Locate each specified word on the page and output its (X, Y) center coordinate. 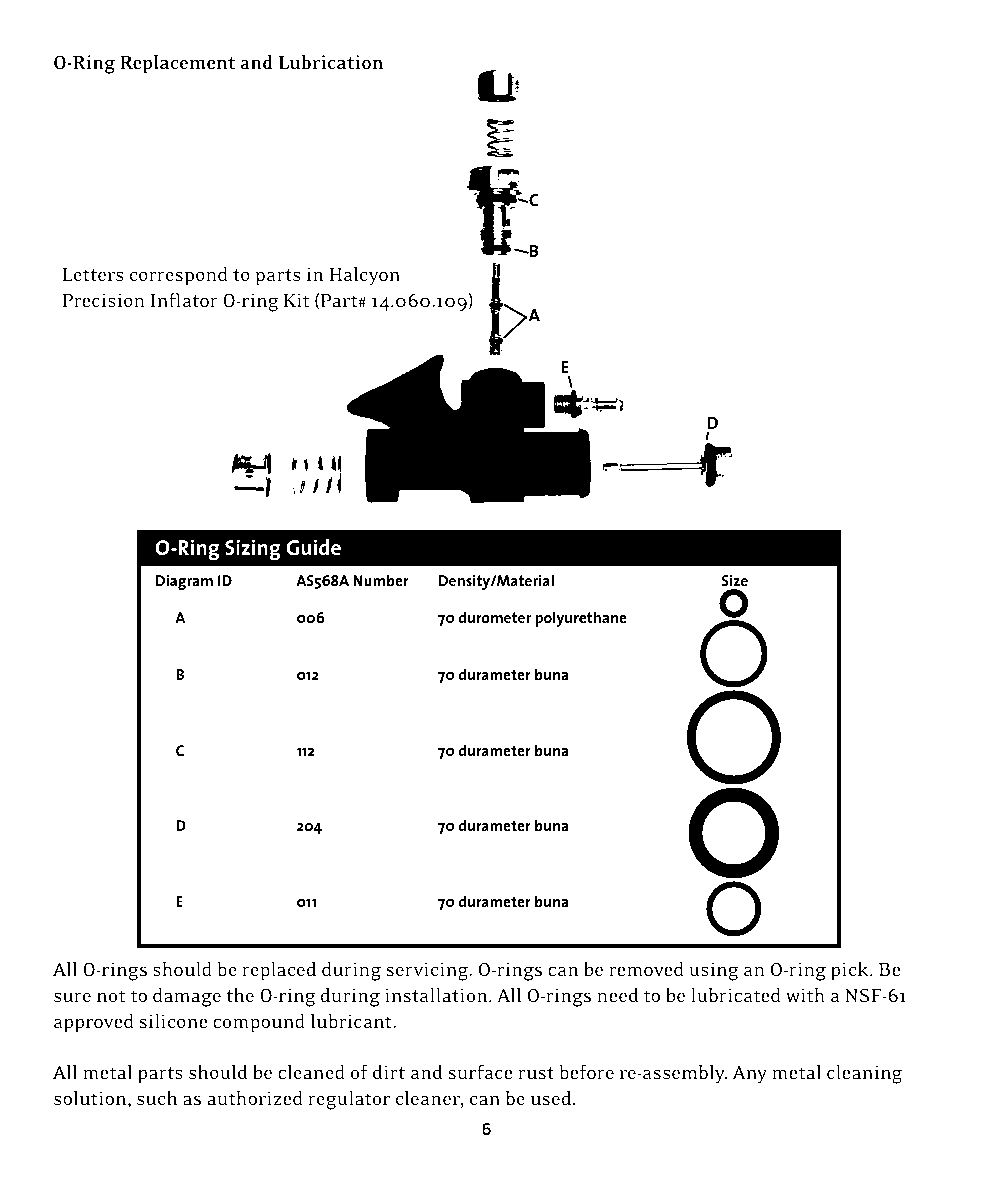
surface (480, 1071)
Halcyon (364, 276)
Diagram (184, 582)
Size (735, 580)
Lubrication (330, 62)
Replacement (177, 64)
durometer (495, 617)
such (157, 1098)
